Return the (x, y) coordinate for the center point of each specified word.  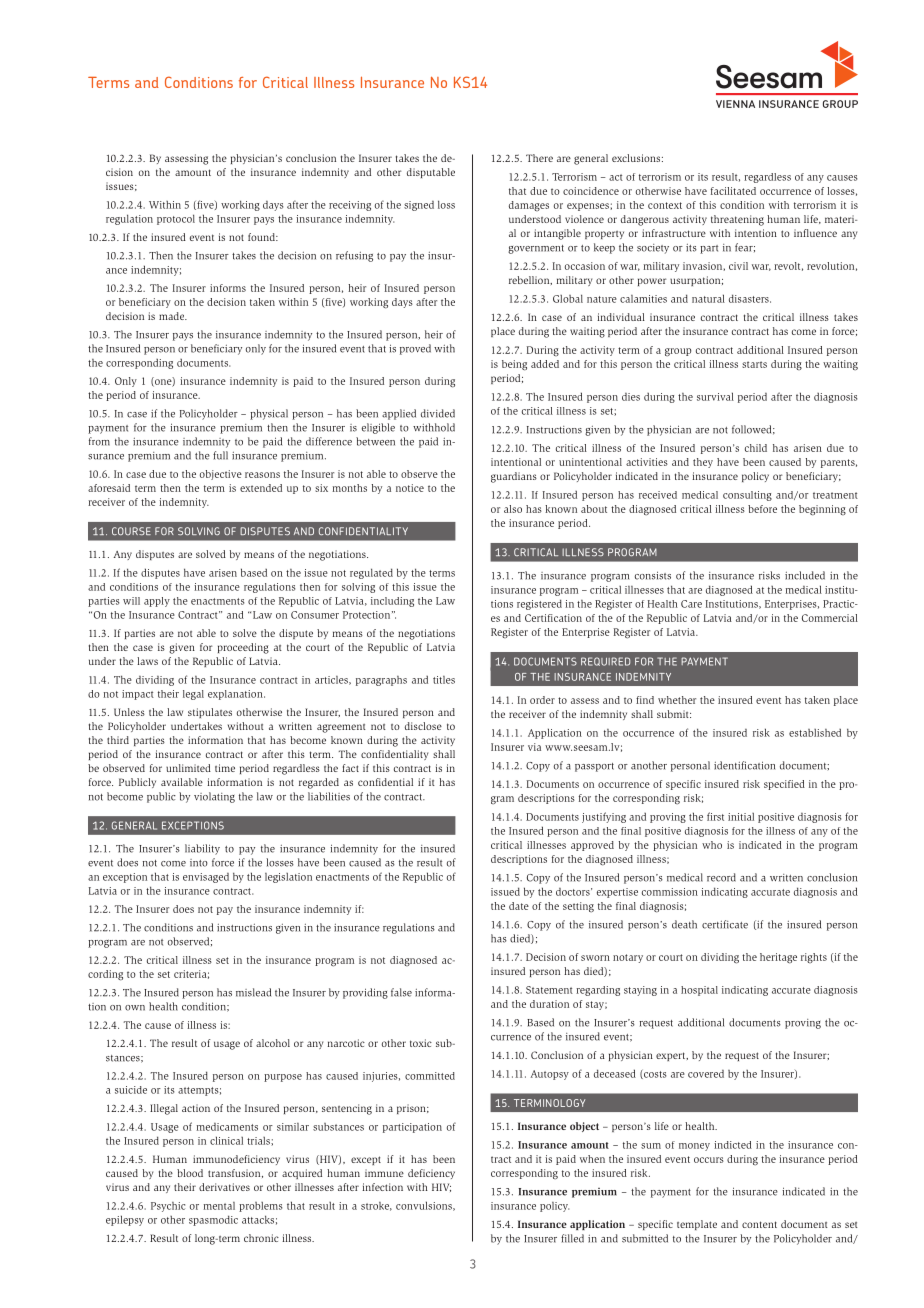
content (759, 1224)
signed (419, 206)
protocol (176, 219)
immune (384, 1173)
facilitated (733, 191)
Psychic (168, 1207)
